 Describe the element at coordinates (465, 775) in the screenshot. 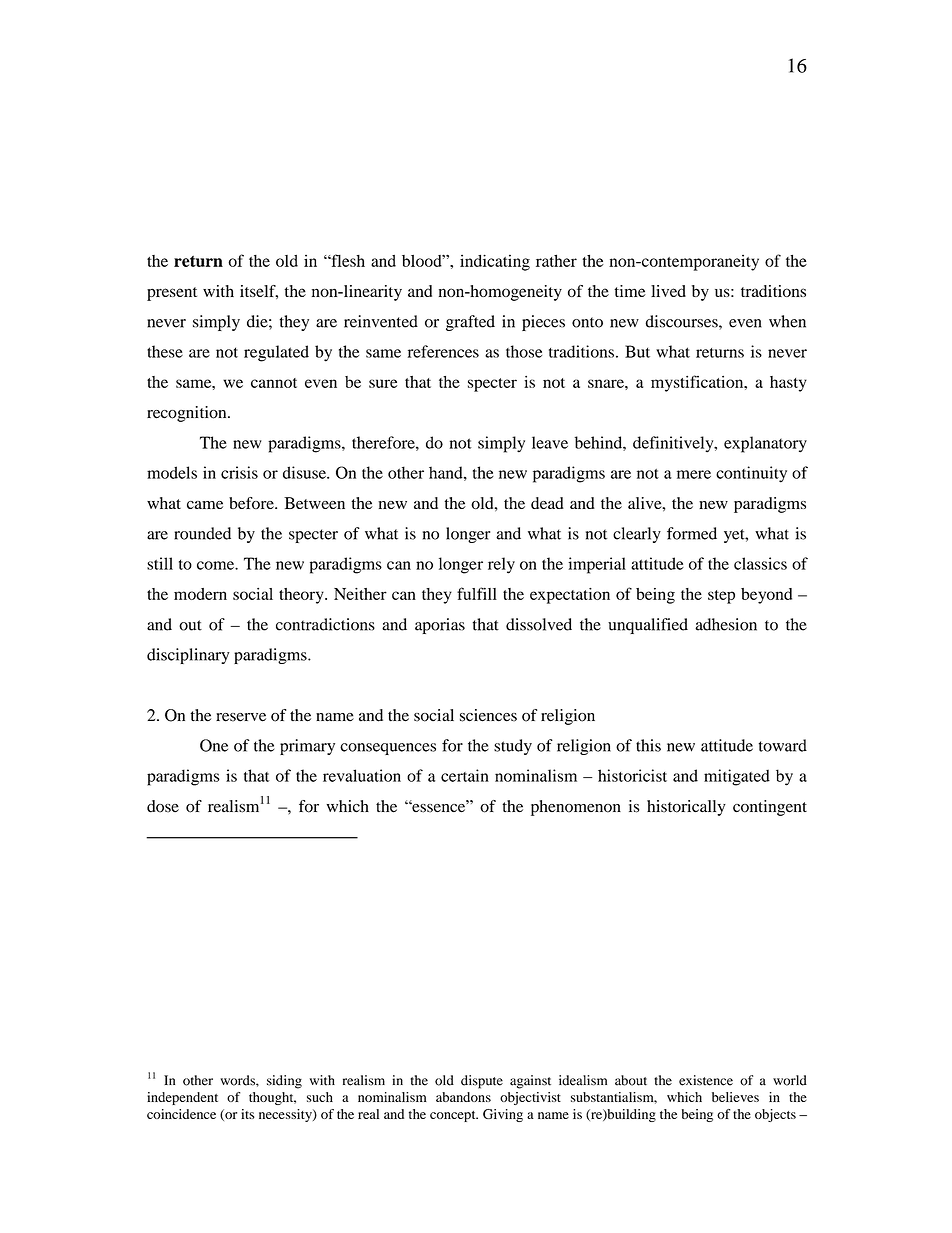

I see `certain` at that location.
